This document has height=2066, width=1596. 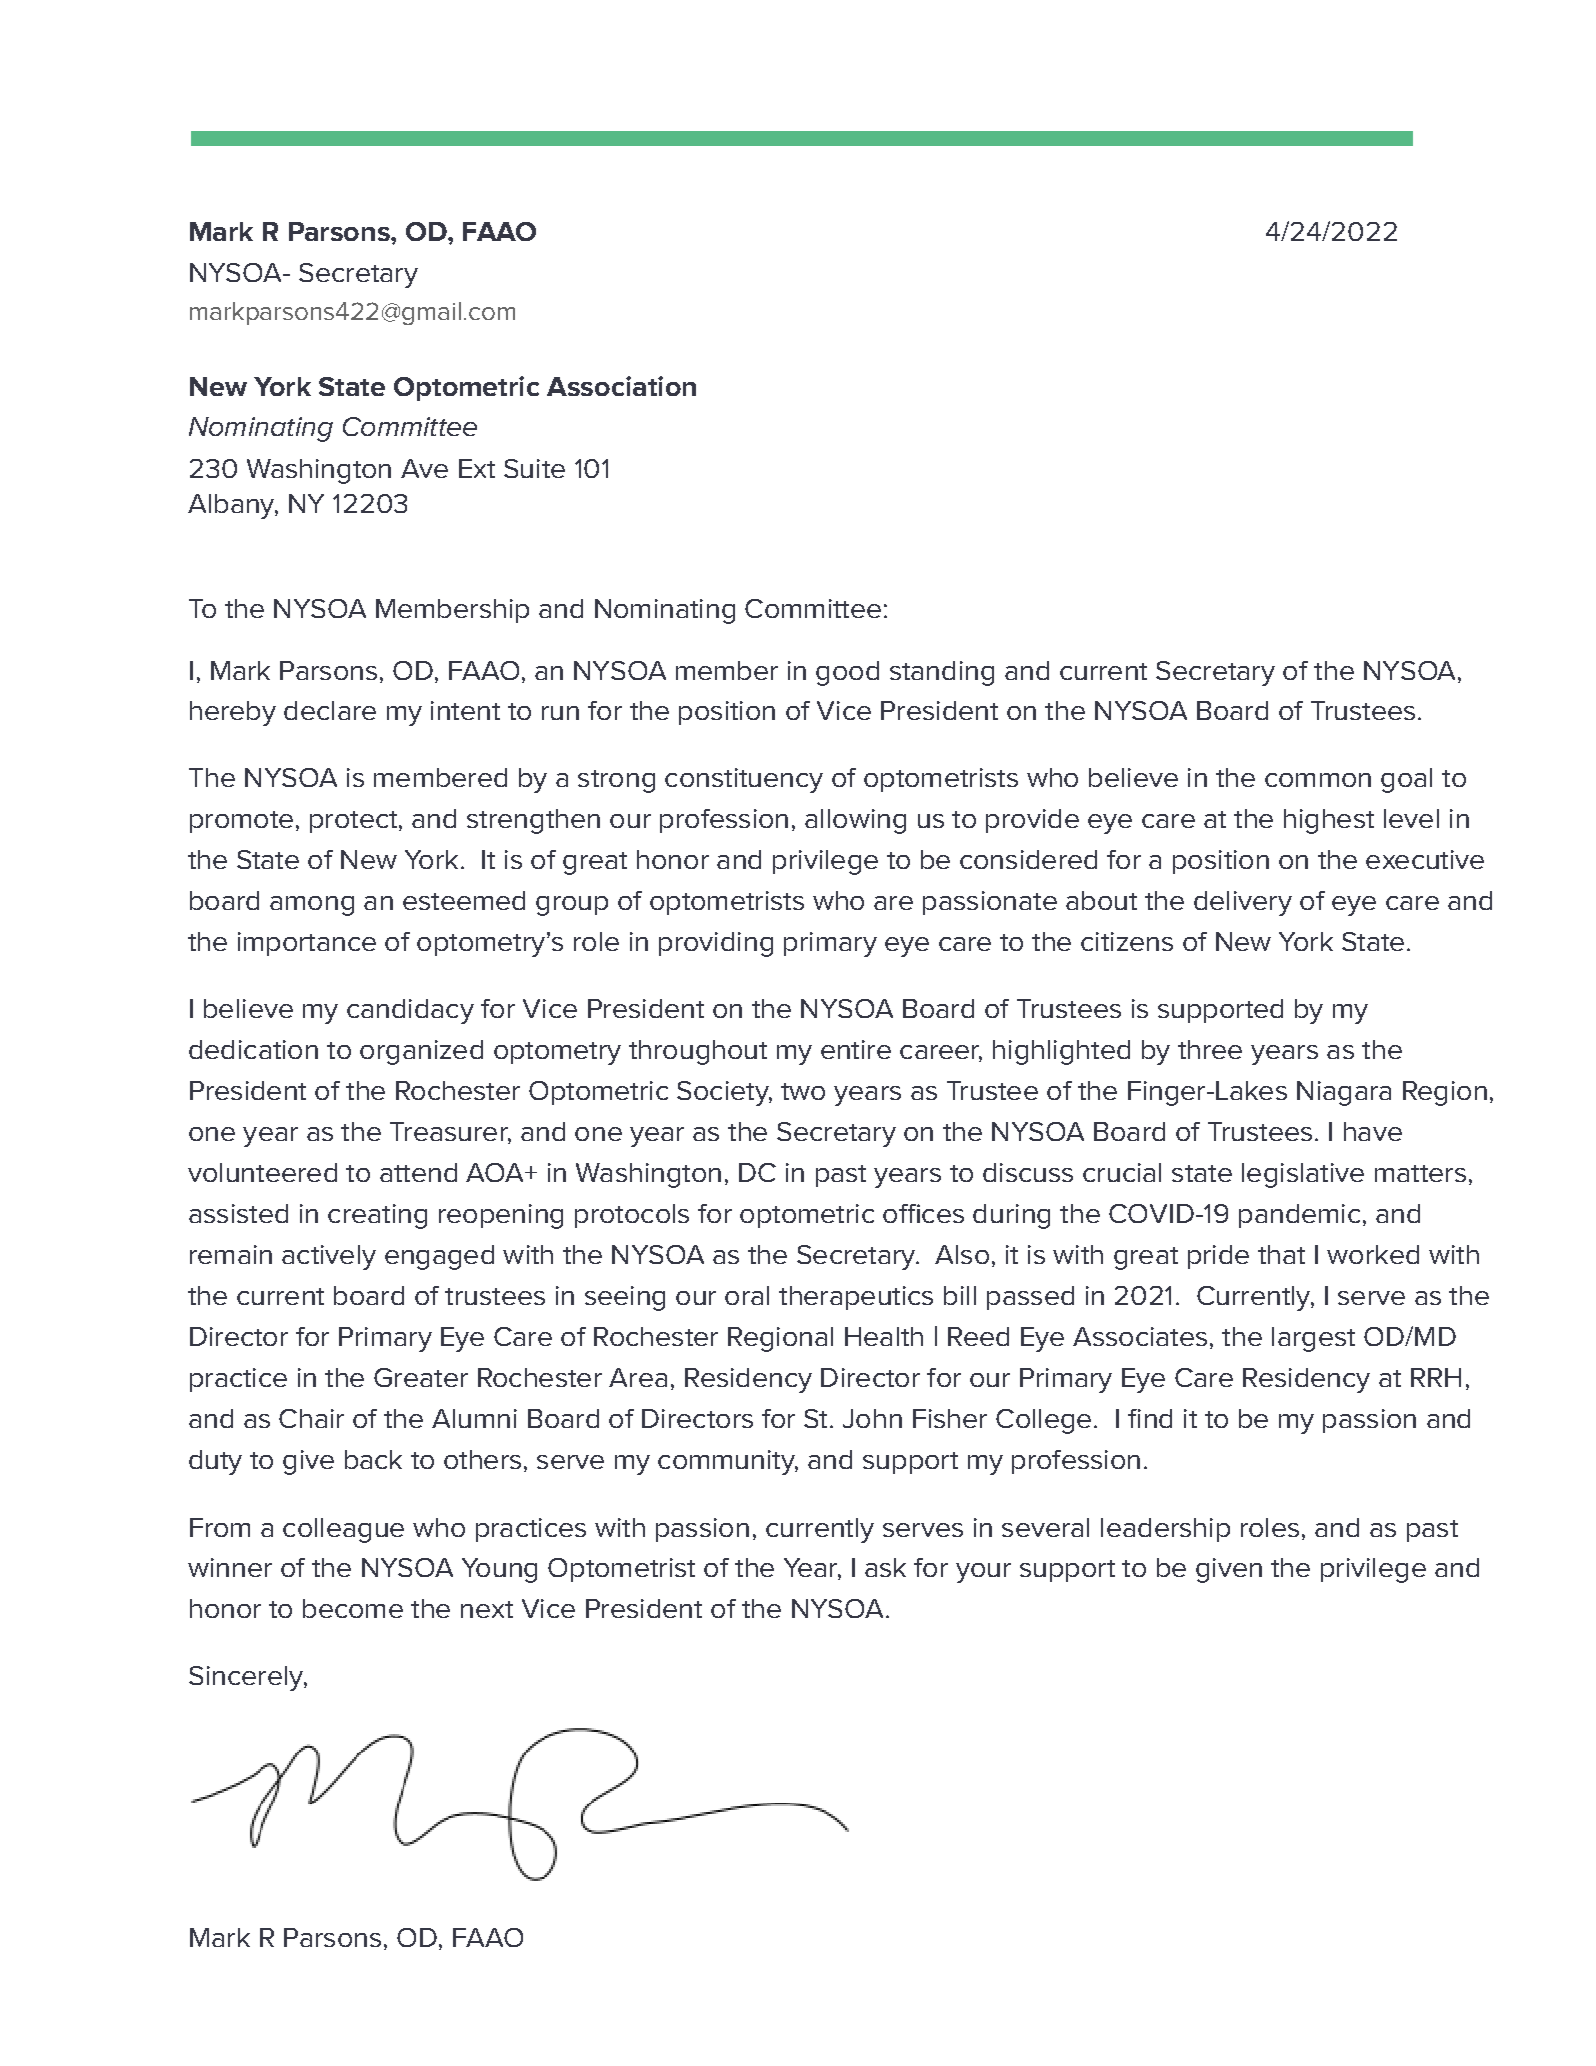 I want to click on leadership, so click(x=1165, y=1530).
